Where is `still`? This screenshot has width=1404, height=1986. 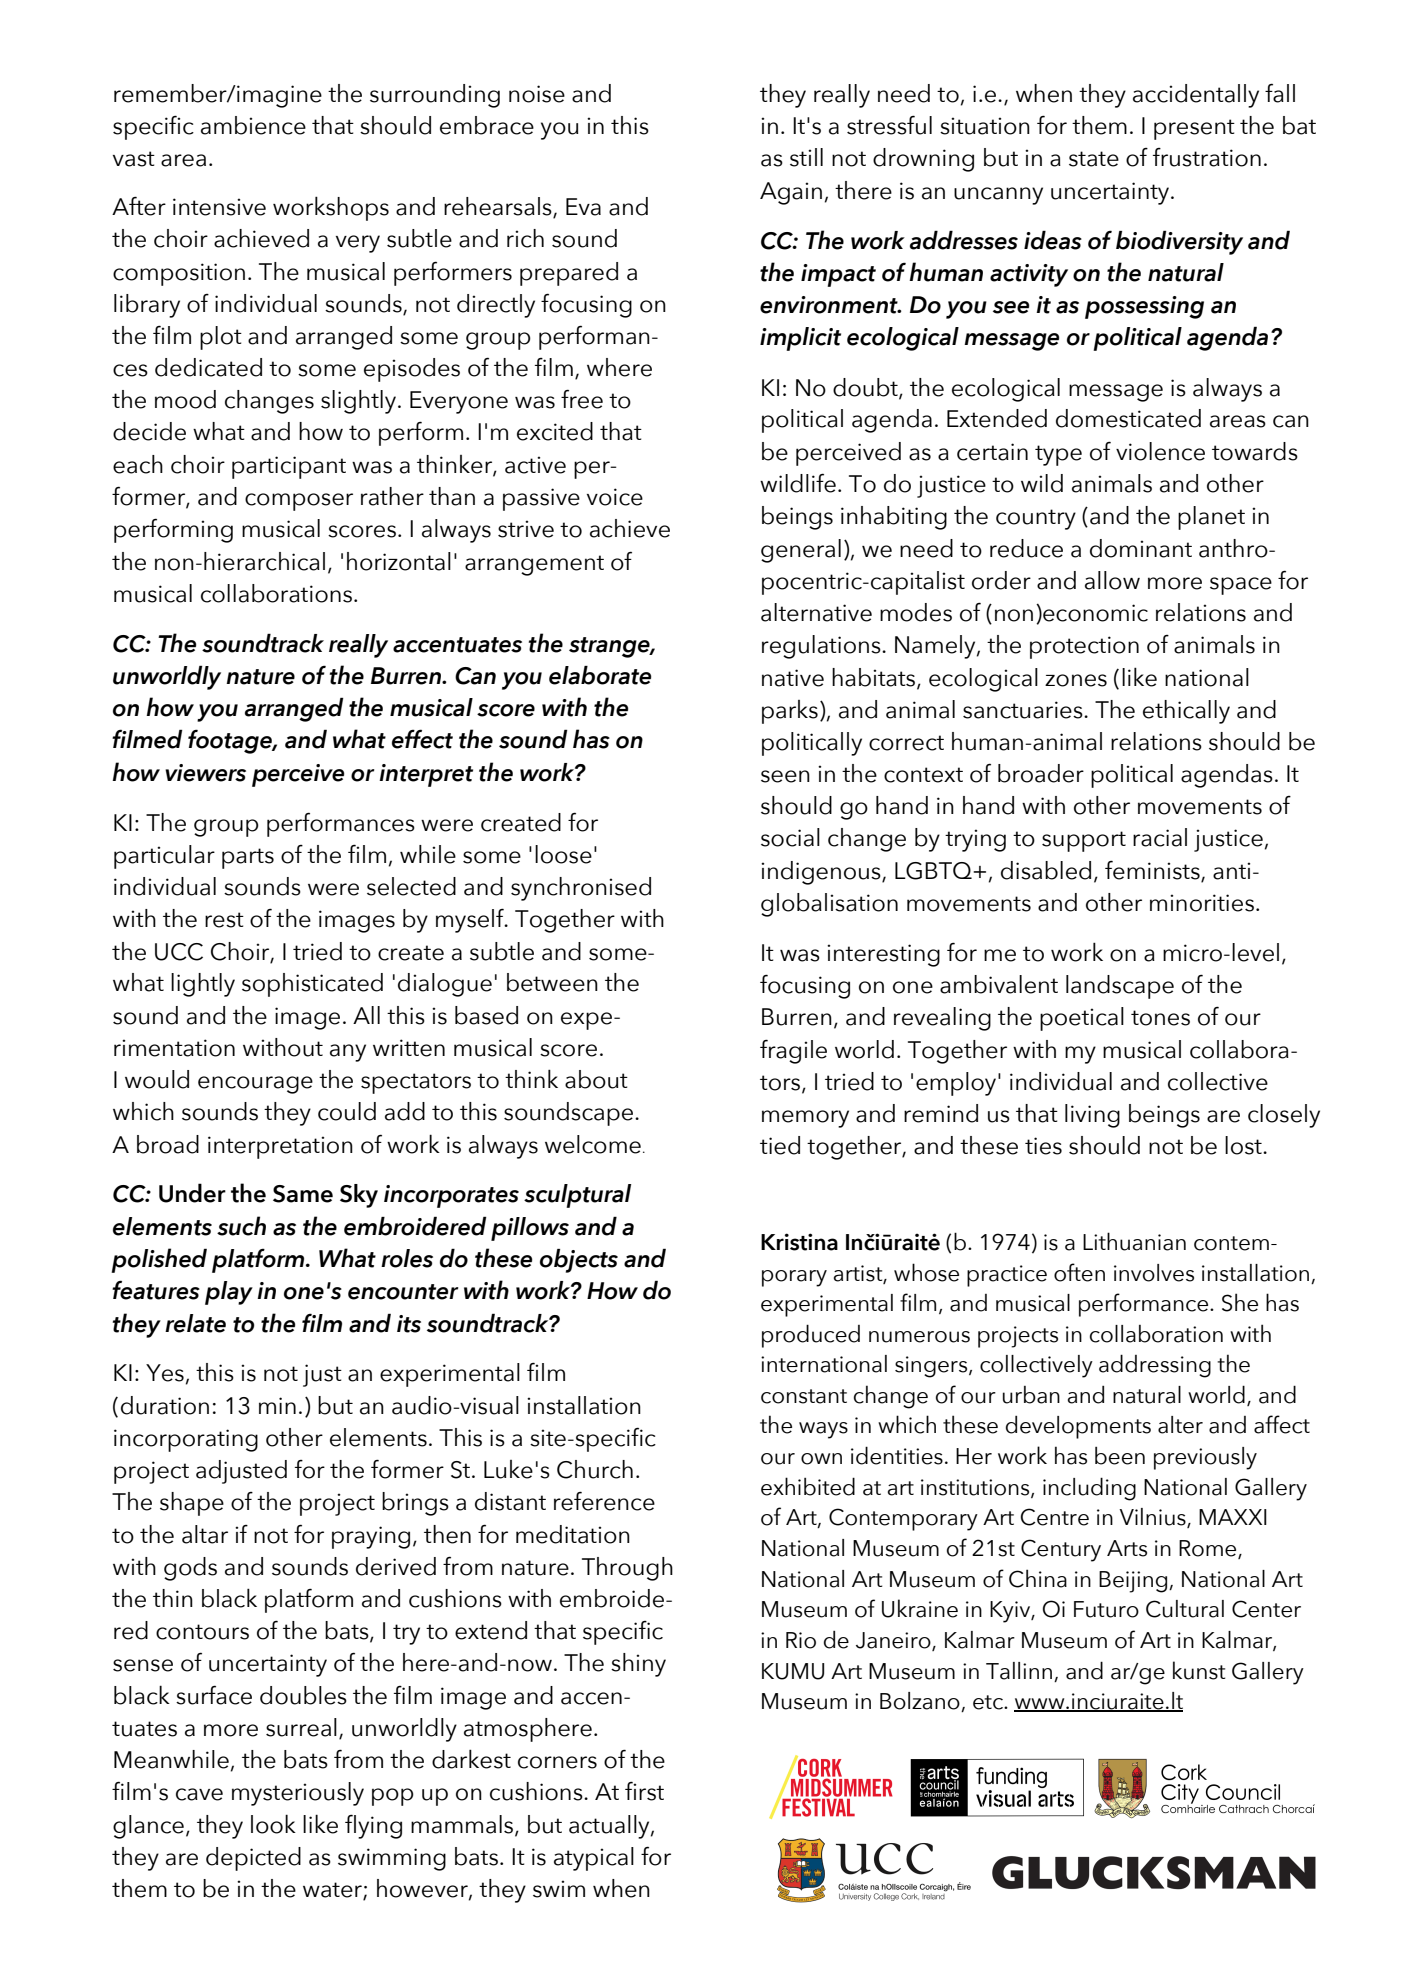 still is located at coordinates (806, 157).
